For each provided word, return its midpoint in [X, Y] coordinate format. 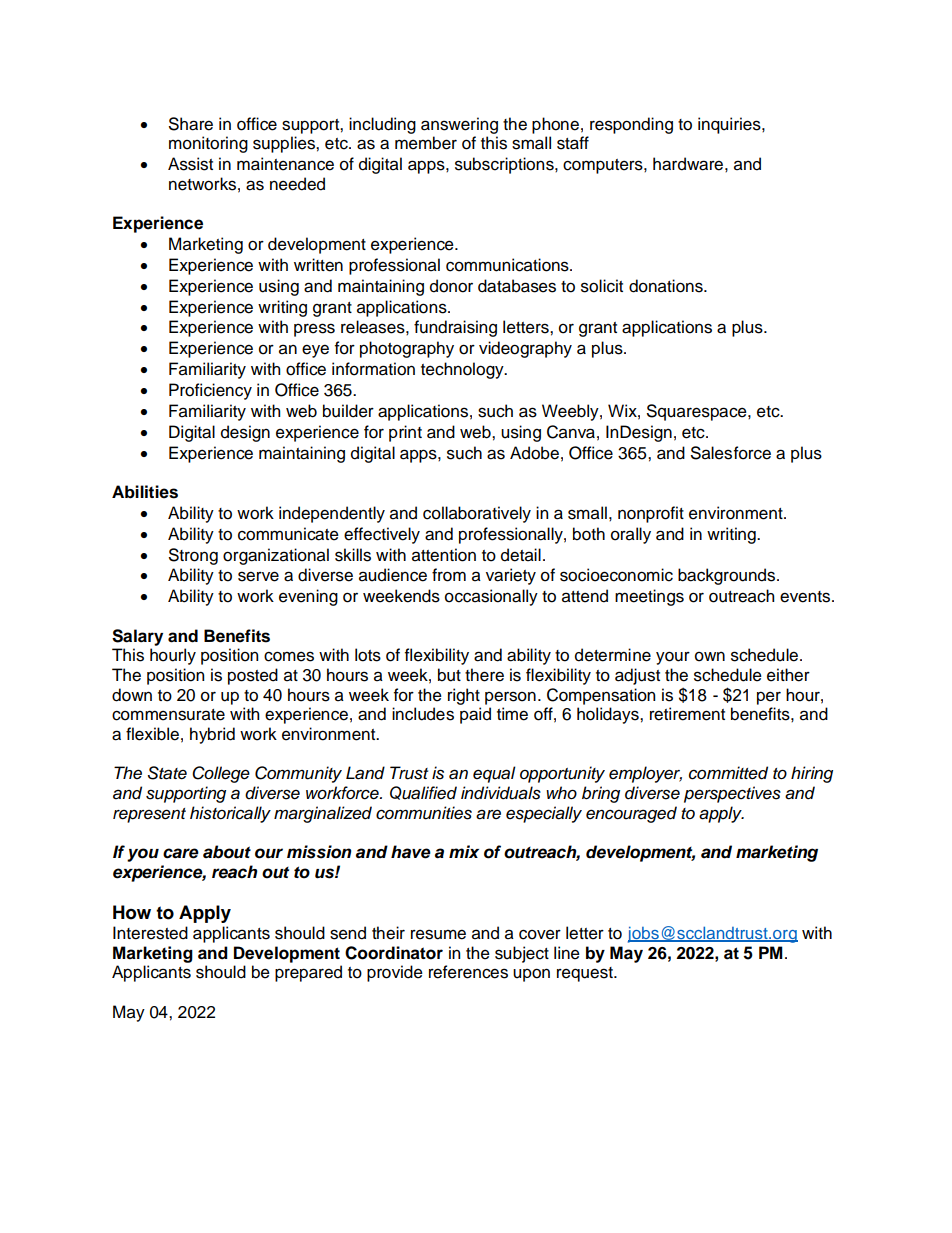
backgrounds [728, 576]
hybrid [212, 735]
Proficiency [210, 391]
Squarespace [698, 412]
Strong [193, 556]
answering [459, 125]
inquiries [730, 125]
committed [728, 773]
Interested [150, 933]
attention [444, 555]
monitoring [208, 144]
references [468, 972]
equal [494, 774]
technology [463, 370]
